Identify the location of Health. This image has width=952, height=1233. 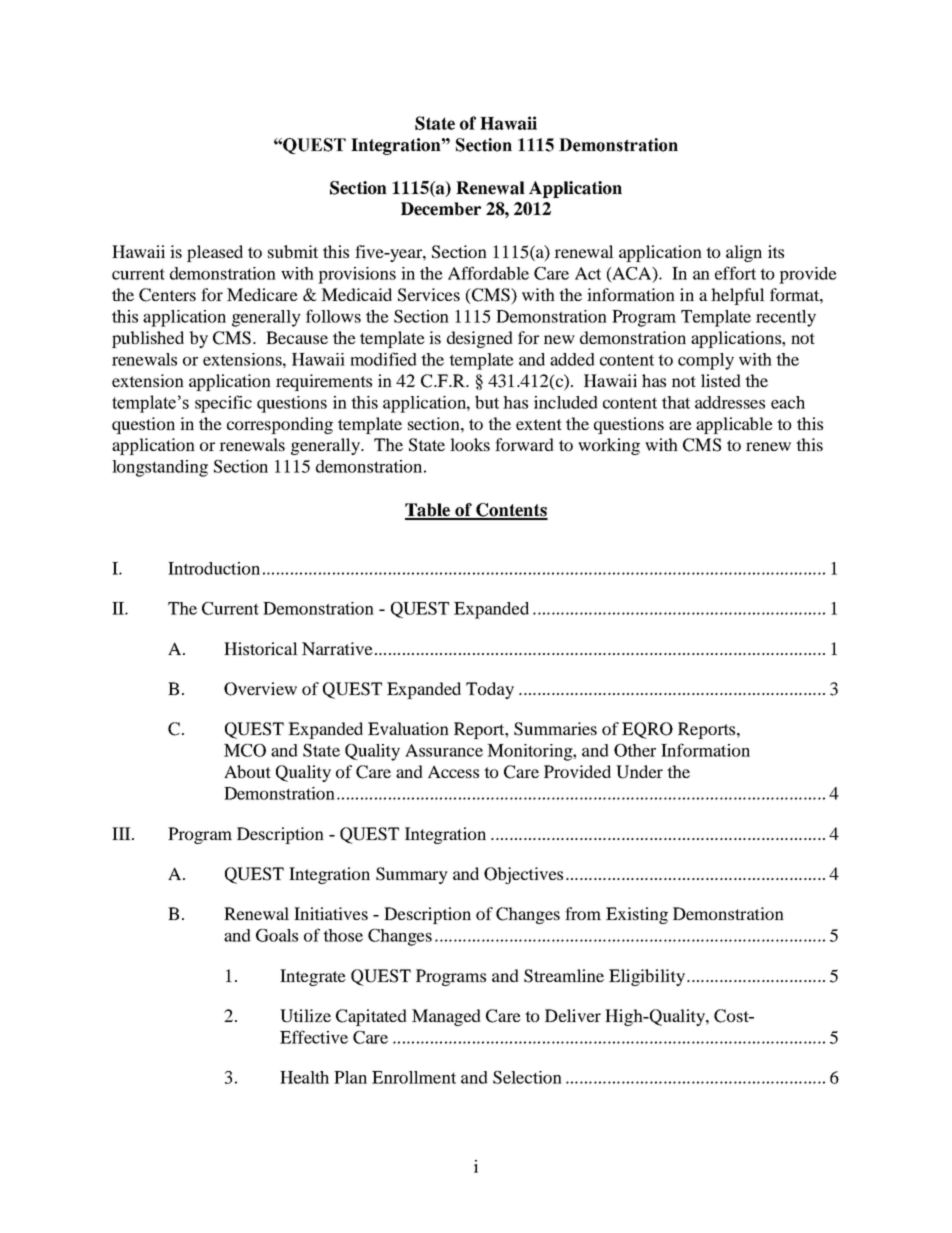
(304, 1077).
